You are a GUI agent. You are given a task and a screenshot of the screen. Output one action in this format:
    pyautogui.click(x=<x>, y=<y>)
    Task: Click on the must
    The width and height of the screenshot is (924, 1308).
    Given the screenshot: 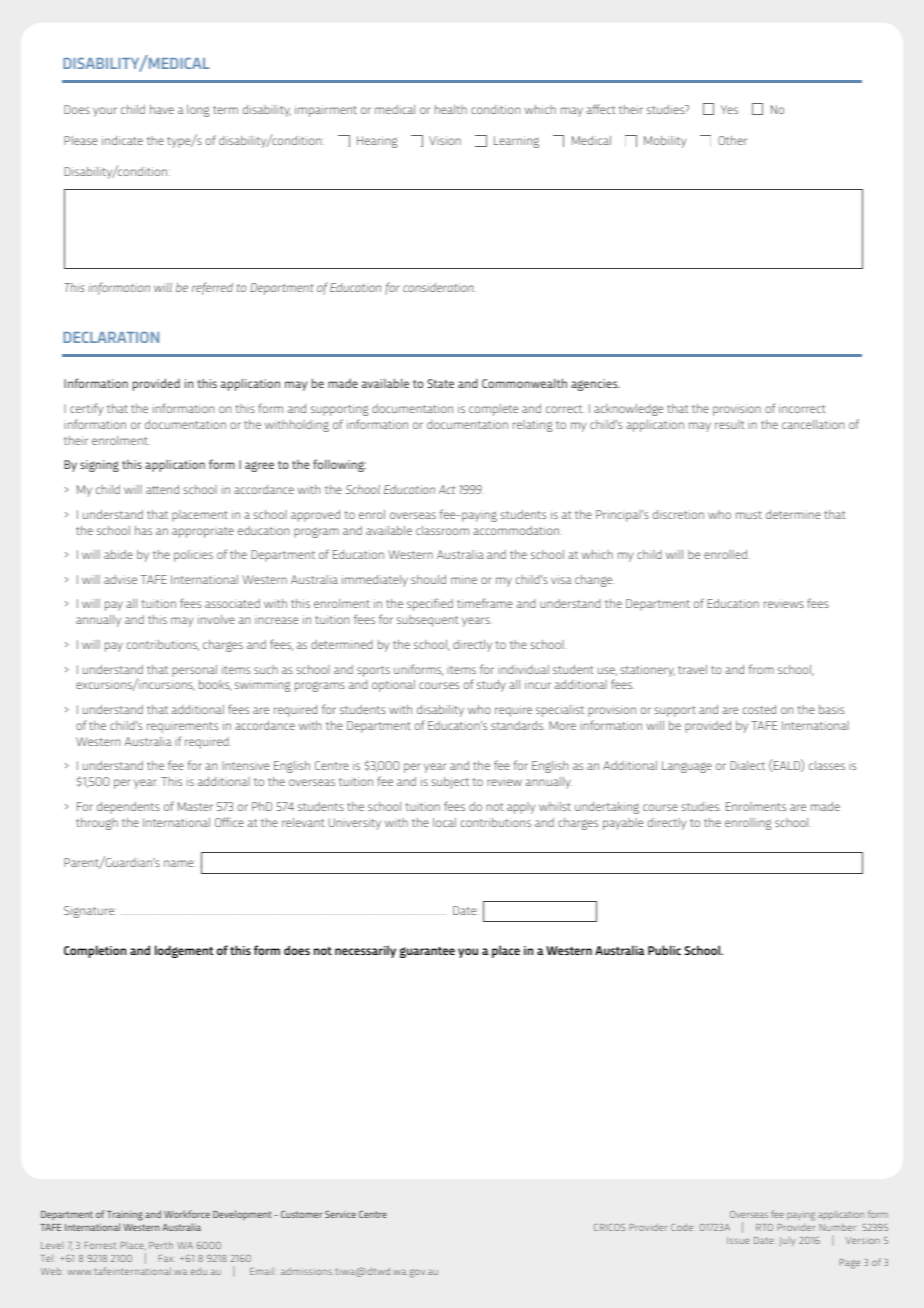 What is the action you would take?
    pyautogui.click(x=749, y=515)
